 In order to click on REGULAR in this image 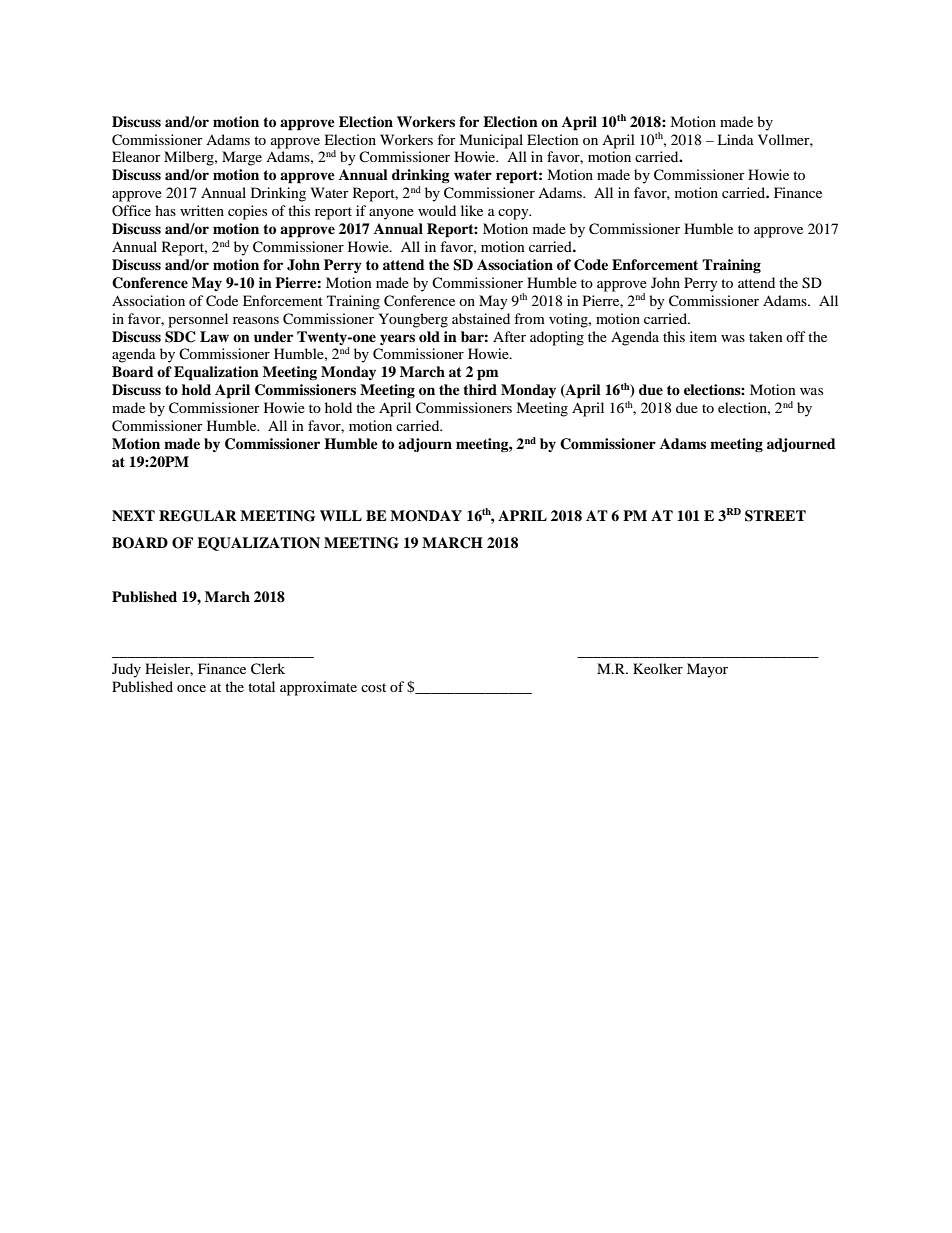, I will do `click(198, 516)`.
